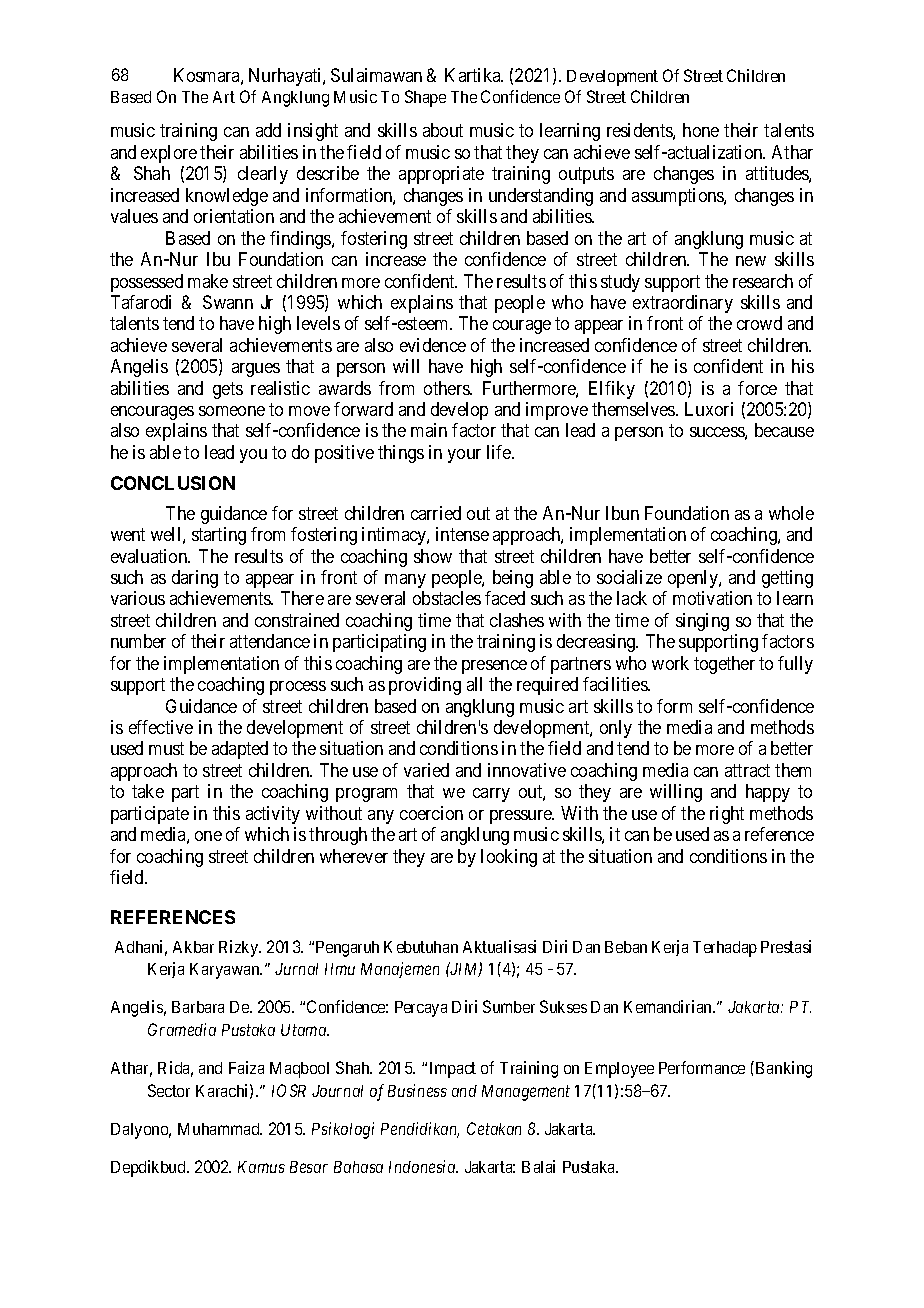 Image resolution: width=924 pixels, height=1308 pixels. Describe the element at coordinates (784, 430) in the page. I see `because` at that location.
